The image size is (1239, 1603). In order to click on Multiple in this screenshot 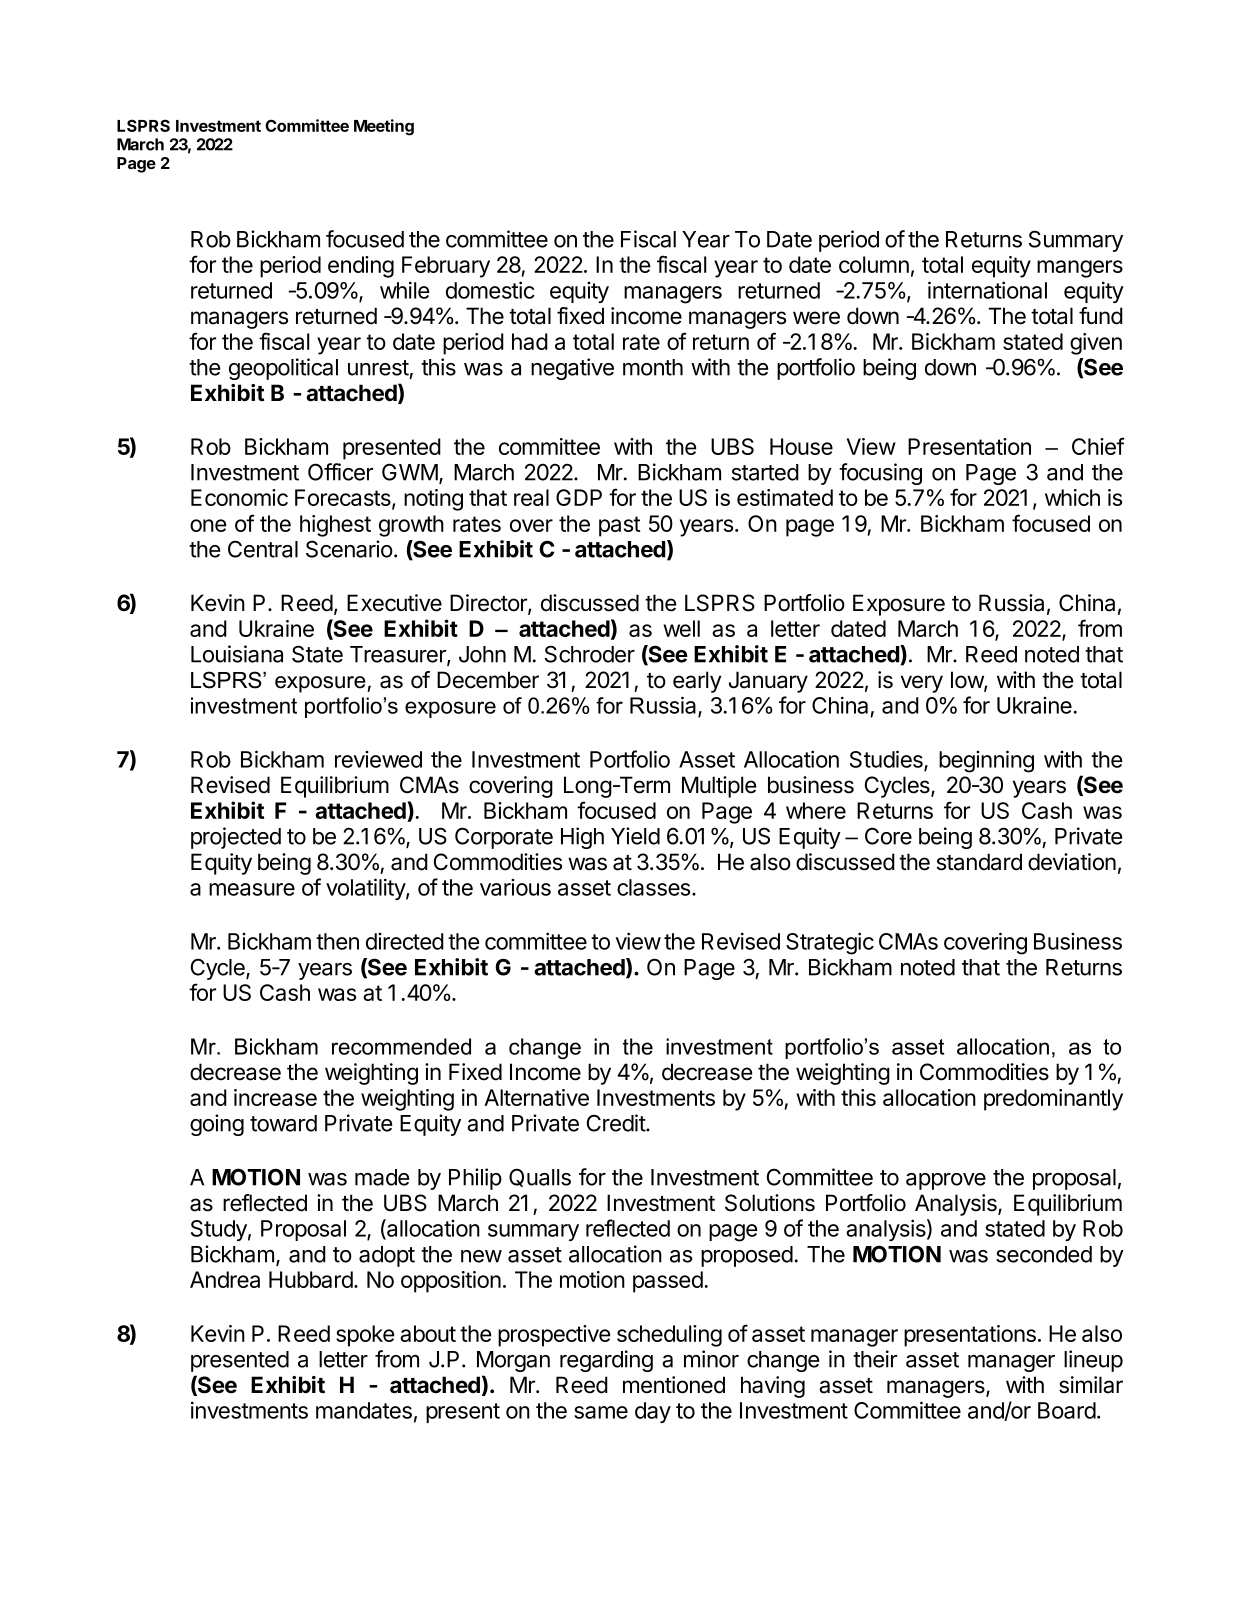, I will do `click(719, 787)`.
